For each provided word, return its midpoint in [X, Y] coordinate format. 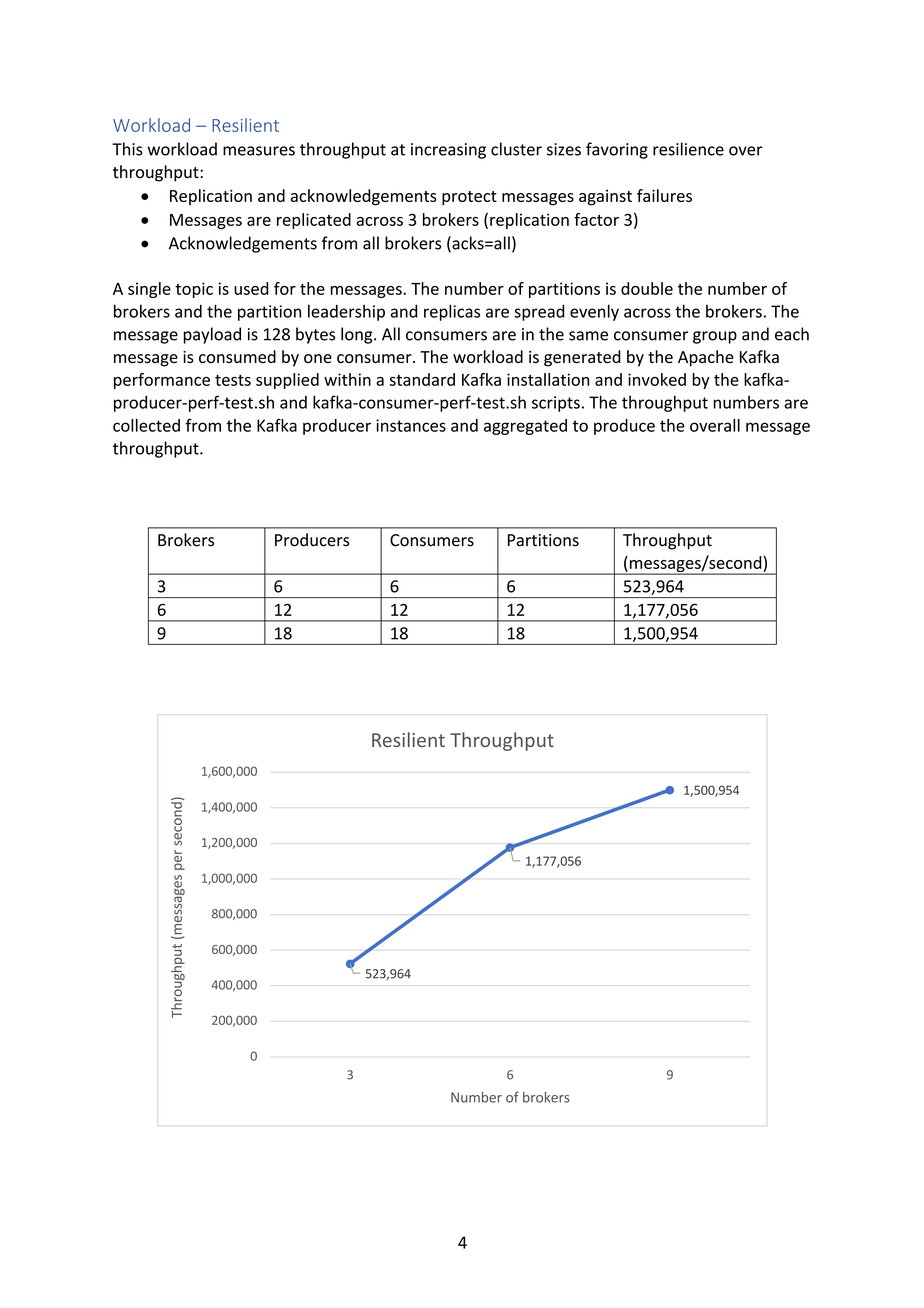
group [715, 337]
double [647, 288]
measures [259, 151]
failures [664, 195]
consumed [237, 356]
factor [596, 219]
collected [146, 425]
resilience [688, 149]
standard [422, 379]
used [251, 288]
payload [212, 335]
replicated [314, 221]
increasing [448, 151]
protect [469, 198]
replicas [452, 312]
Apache [706, 358]
